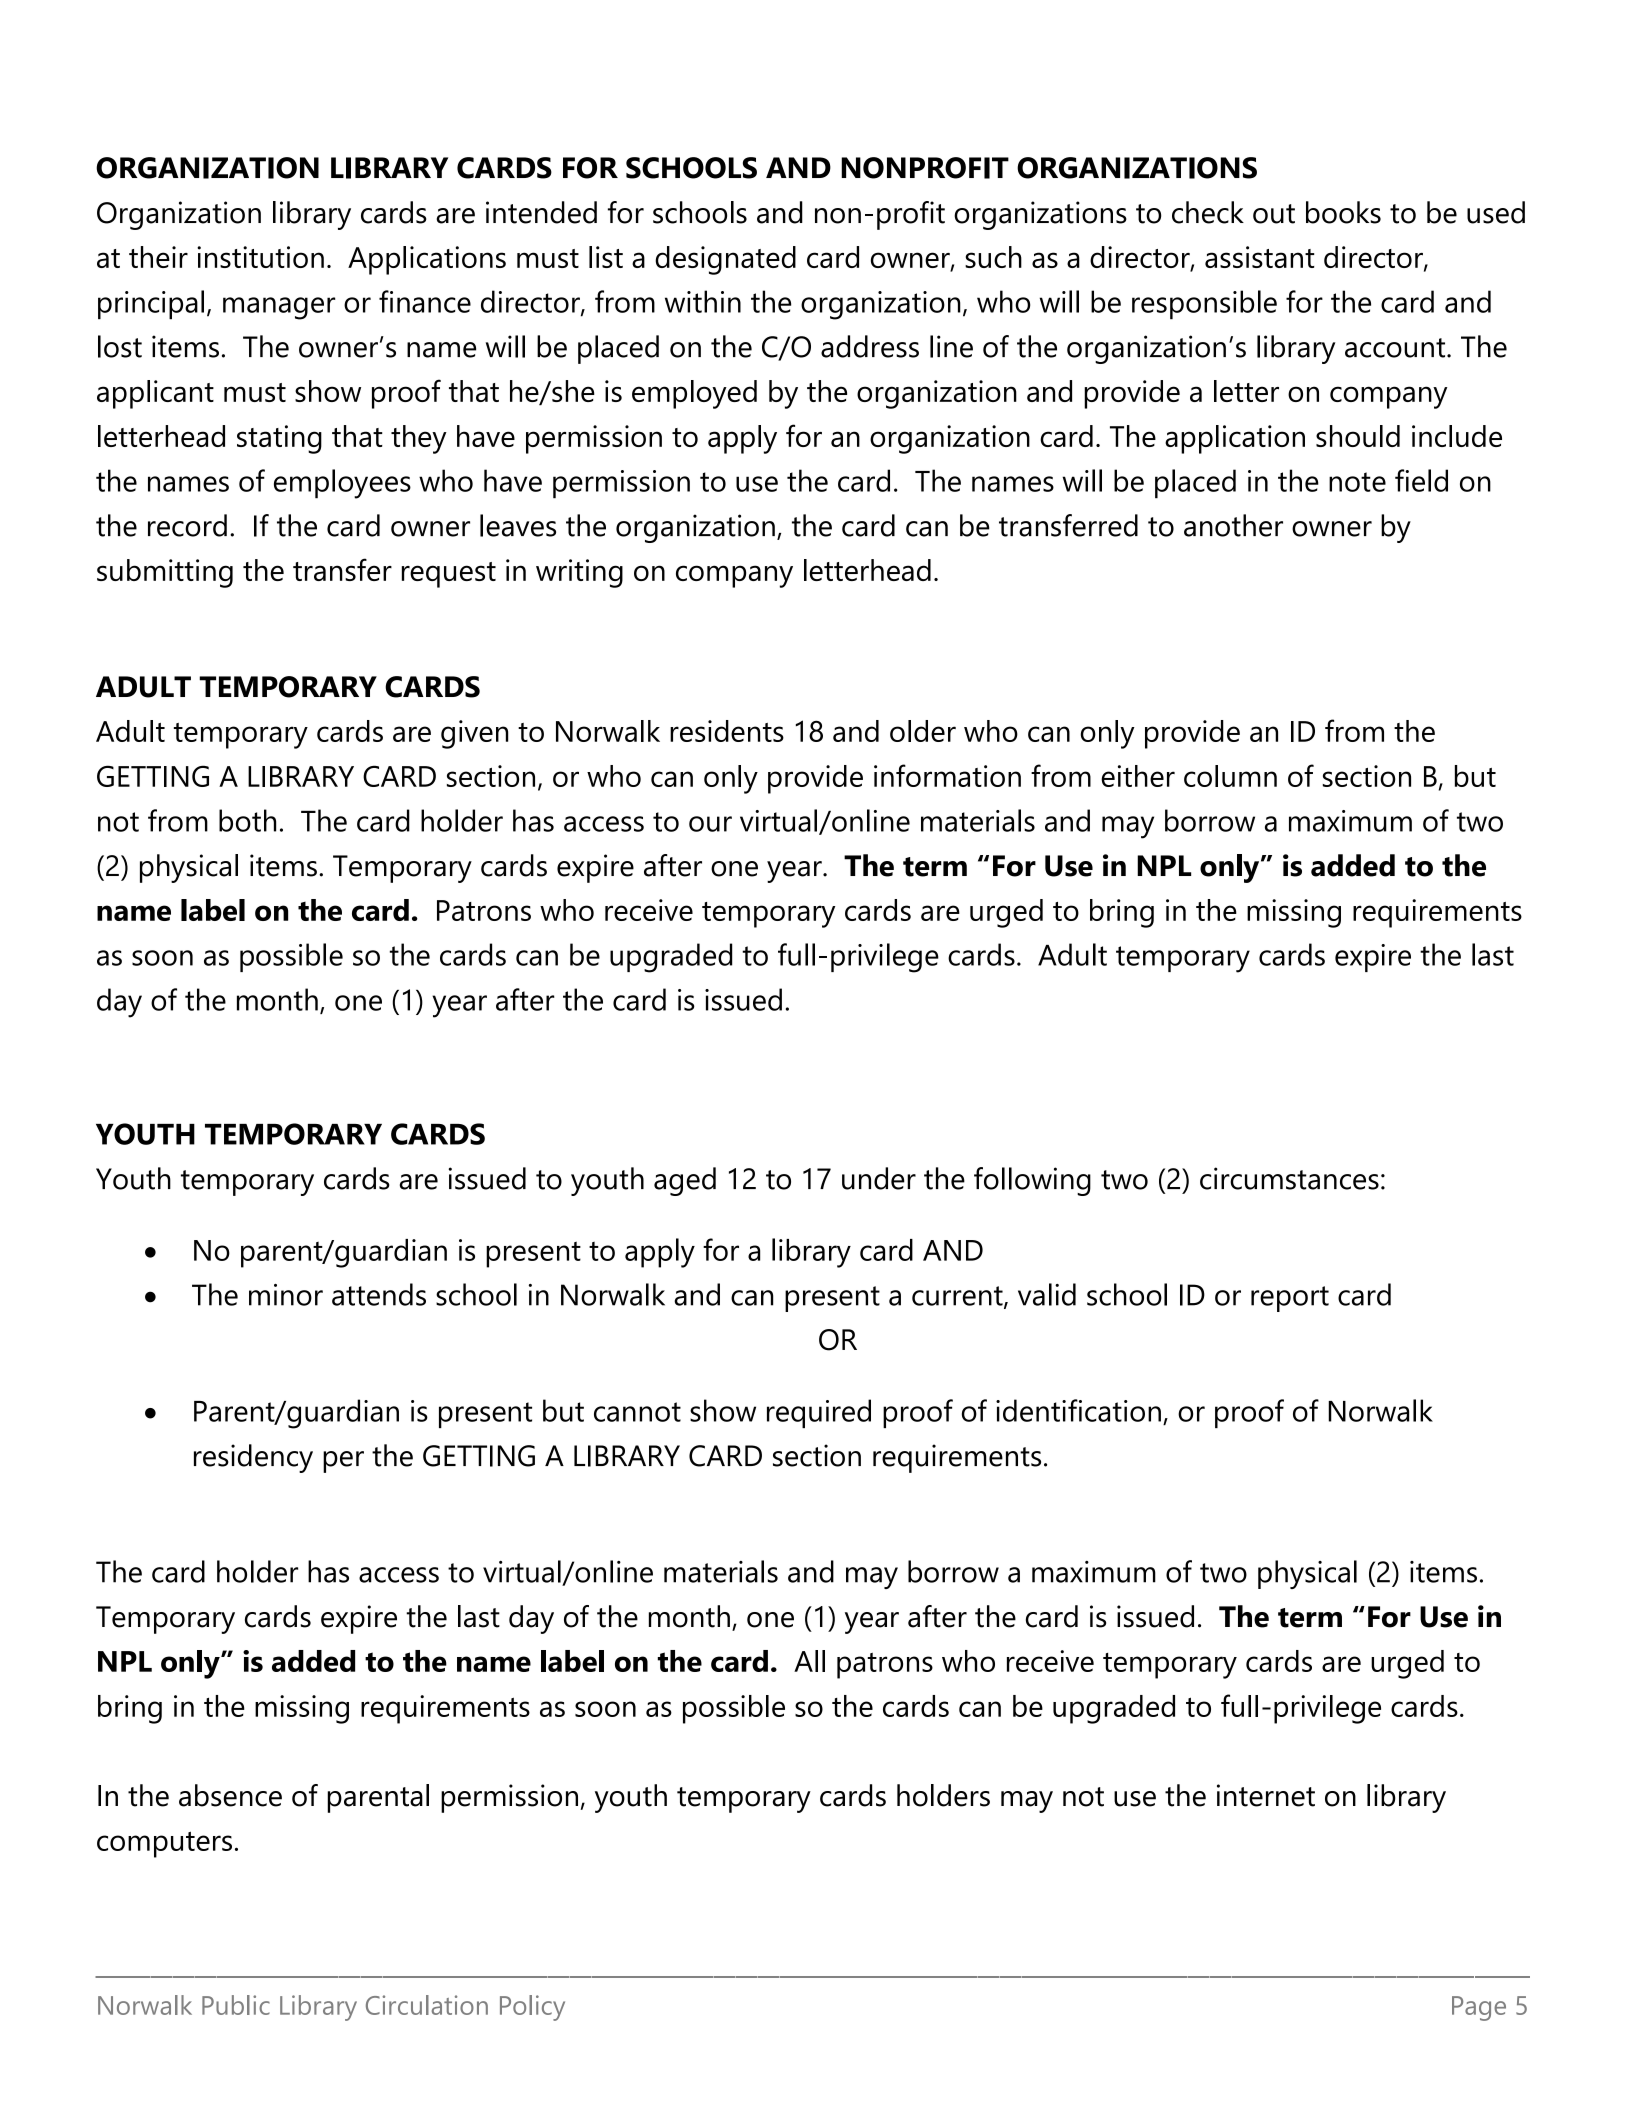 This screenshot has width=1627, height=2106. Describe the element at coordinates (236, 2005) in the screenshot. I see `Public` at that location.
